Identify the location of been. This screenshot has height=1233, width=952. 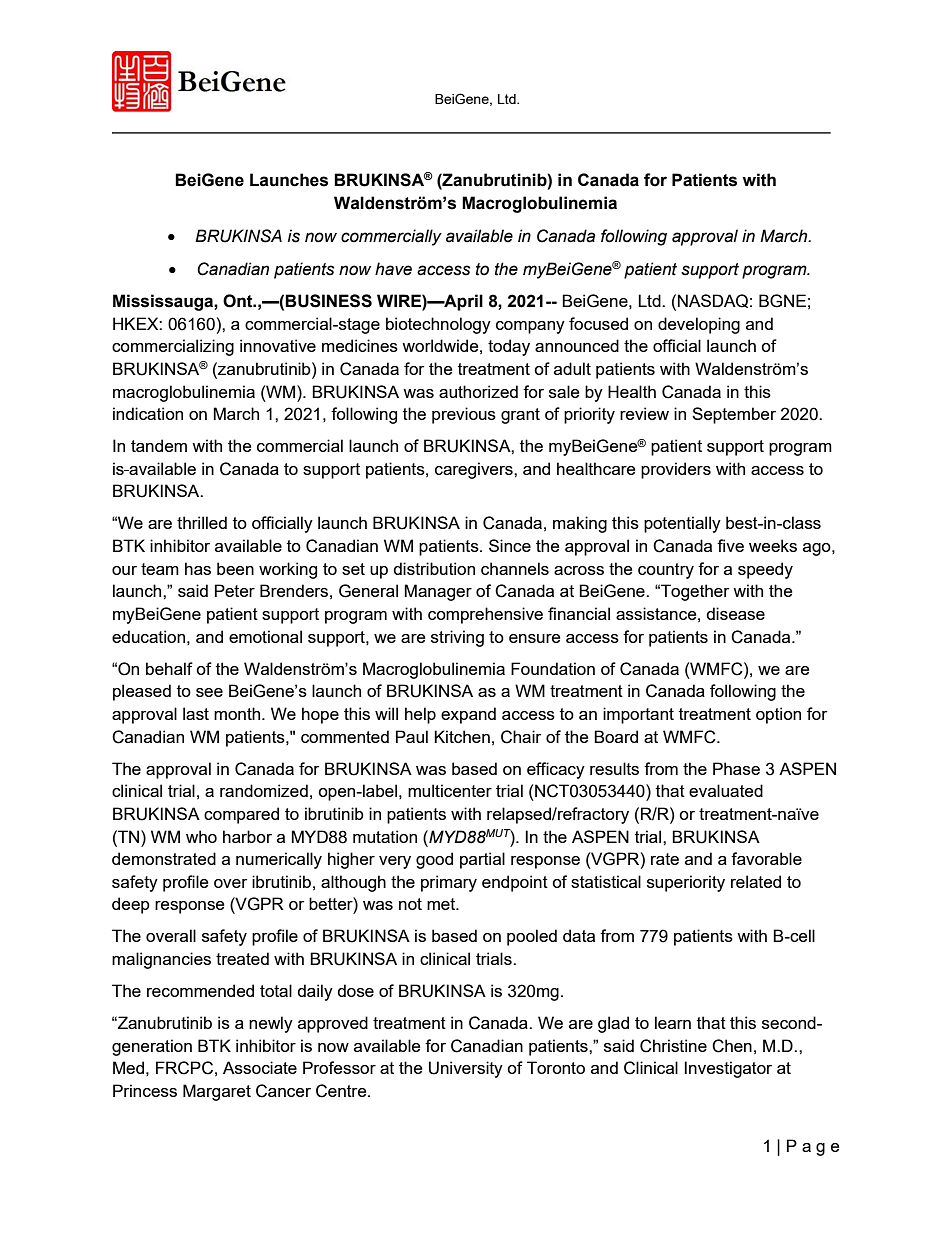
(235, 568).
